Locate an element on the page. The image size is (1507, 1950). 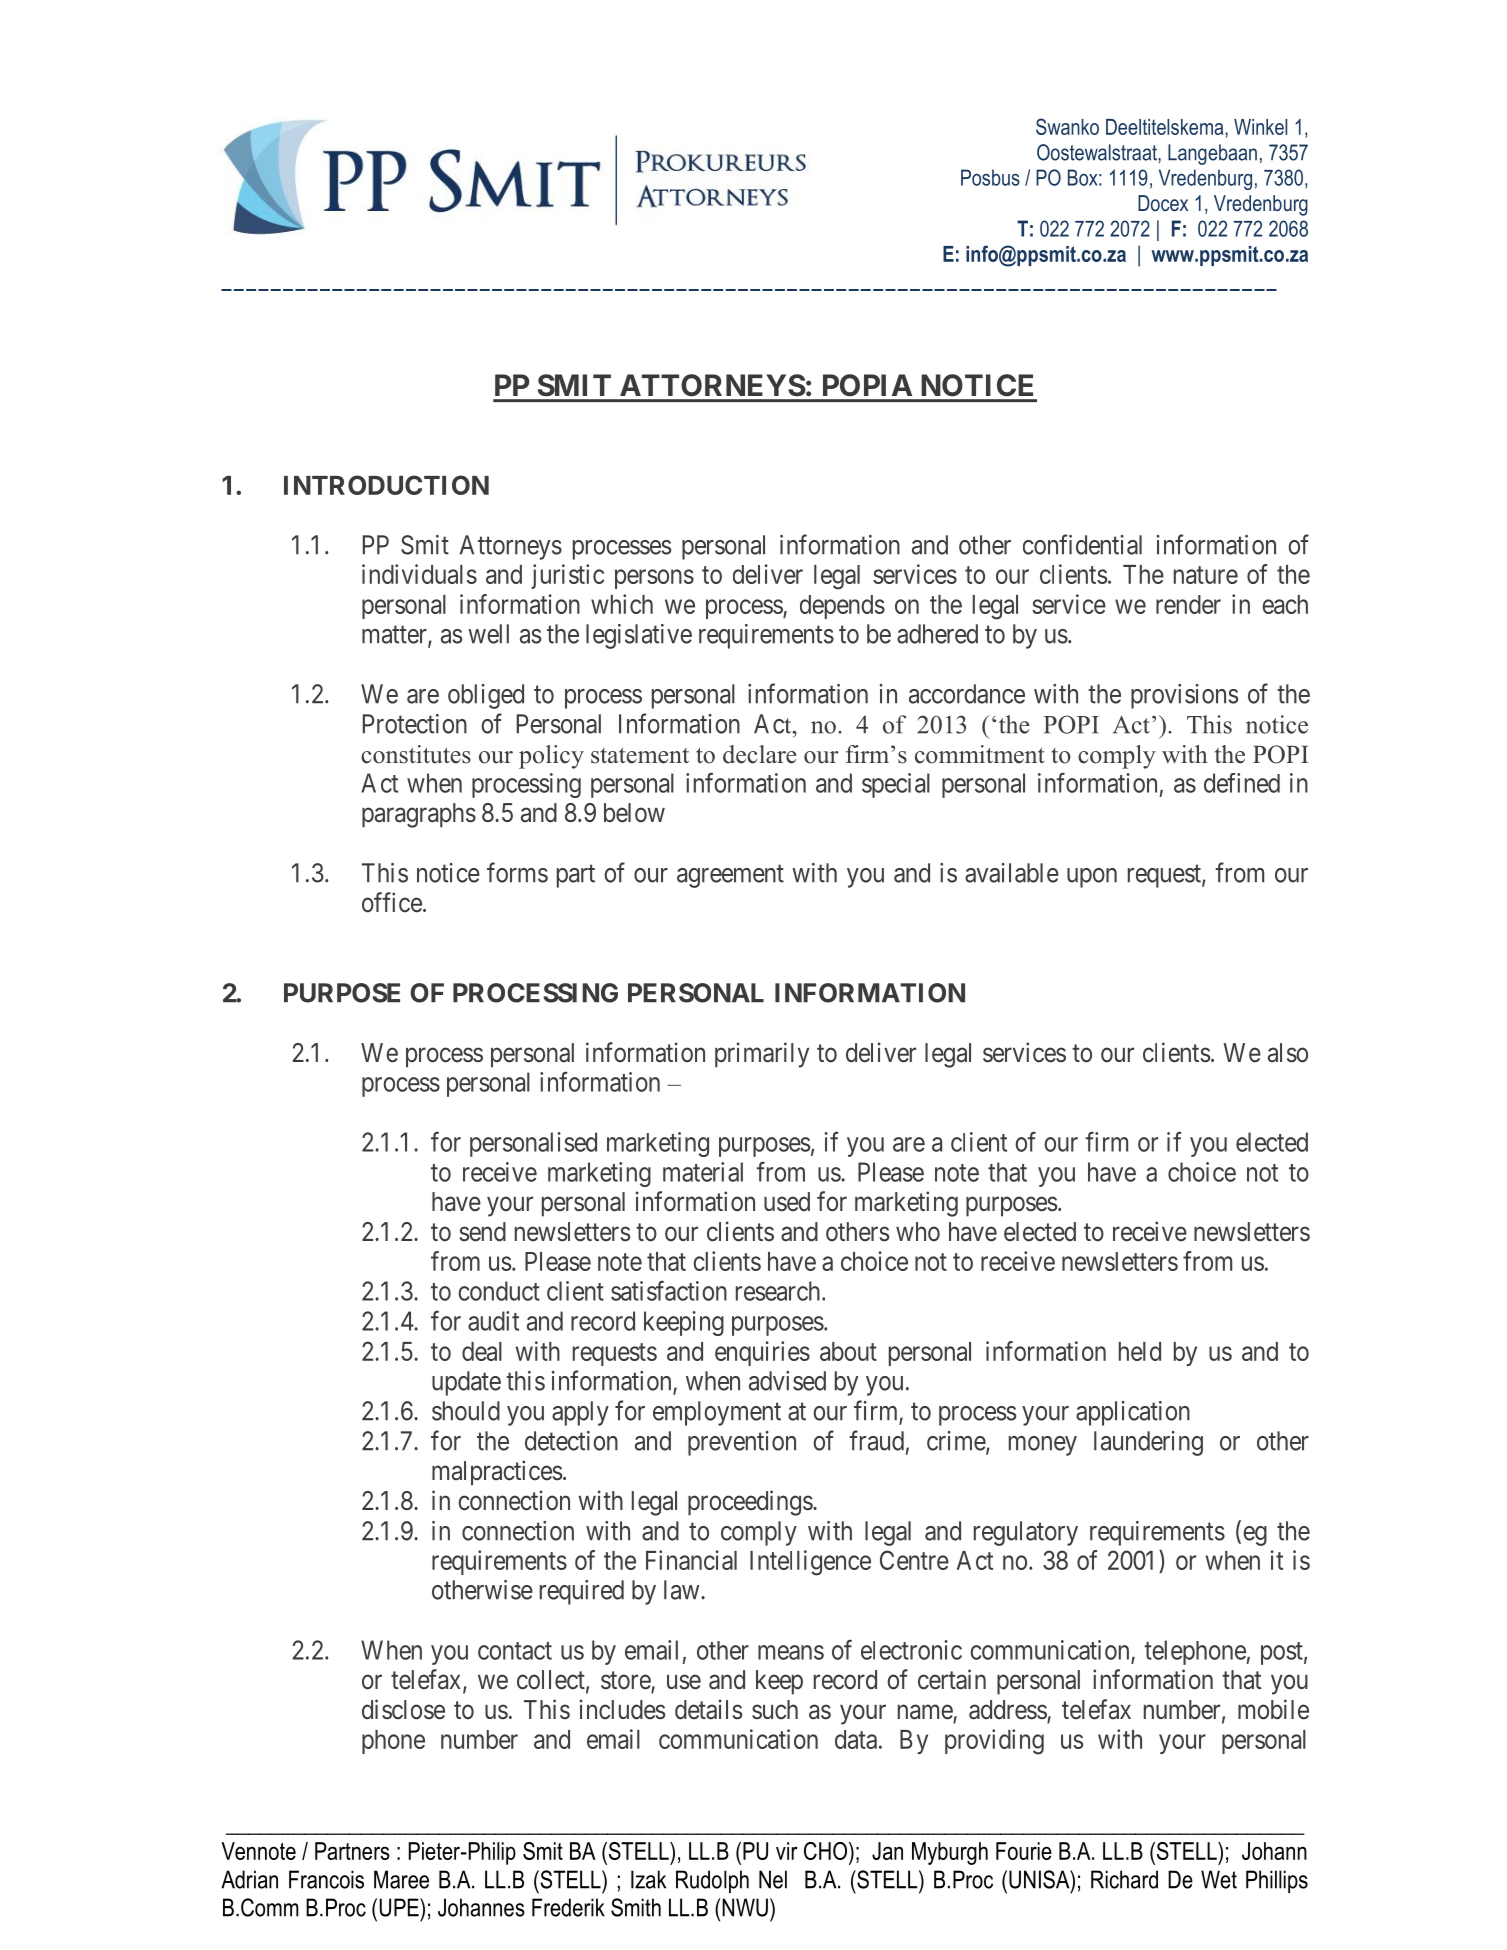
upon is located at coordinates (1092, 878).
